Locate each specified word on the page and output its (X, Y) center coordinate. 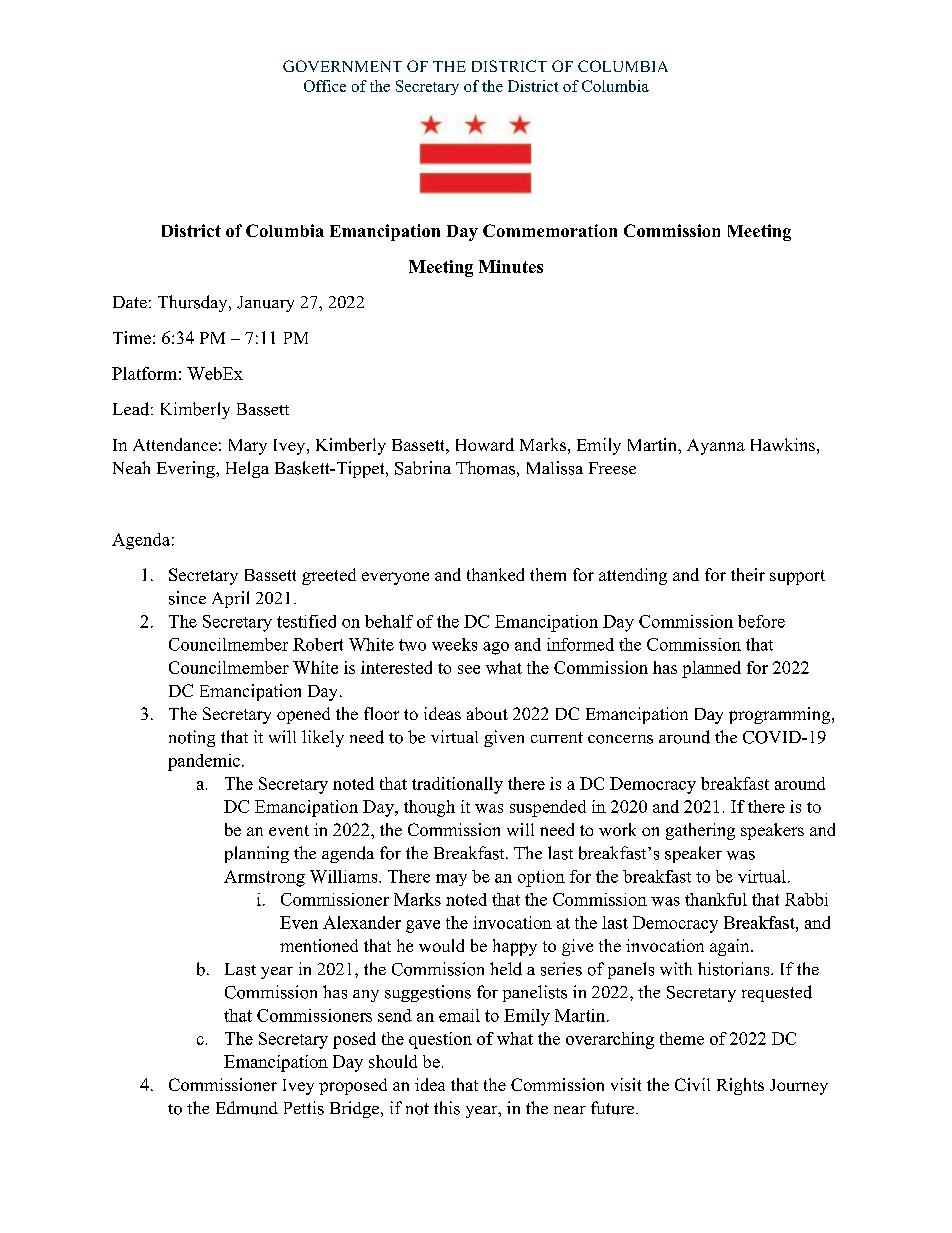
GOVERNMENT (342, 66)
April (230, 599)
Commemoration (550, 230)
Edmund (247, 1108)
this (447, 1108)
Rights (740, 1086)
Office (325, 86)
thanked (495, 574)
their (748, 574)
